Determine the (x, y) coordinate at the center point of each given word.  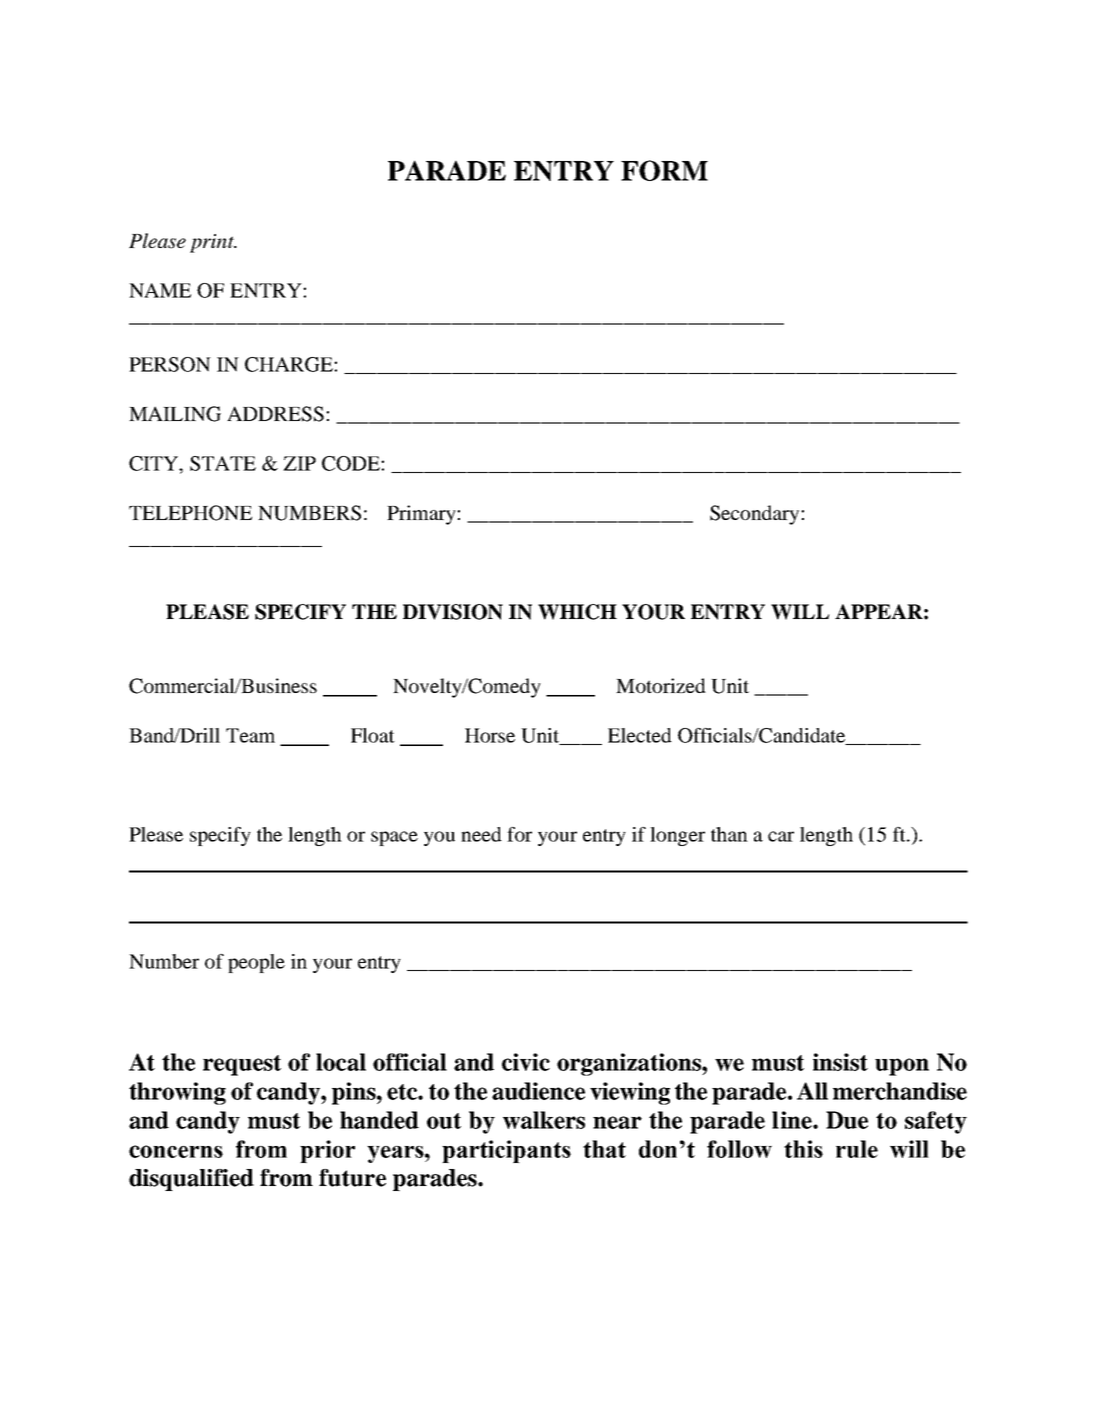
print (213, 243)
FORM (664, 170)
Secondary (756, 515)
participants (506, 1151)
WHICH (577, 612)
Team (250, 735)
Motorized (661, 685)
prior (327, 1151)
